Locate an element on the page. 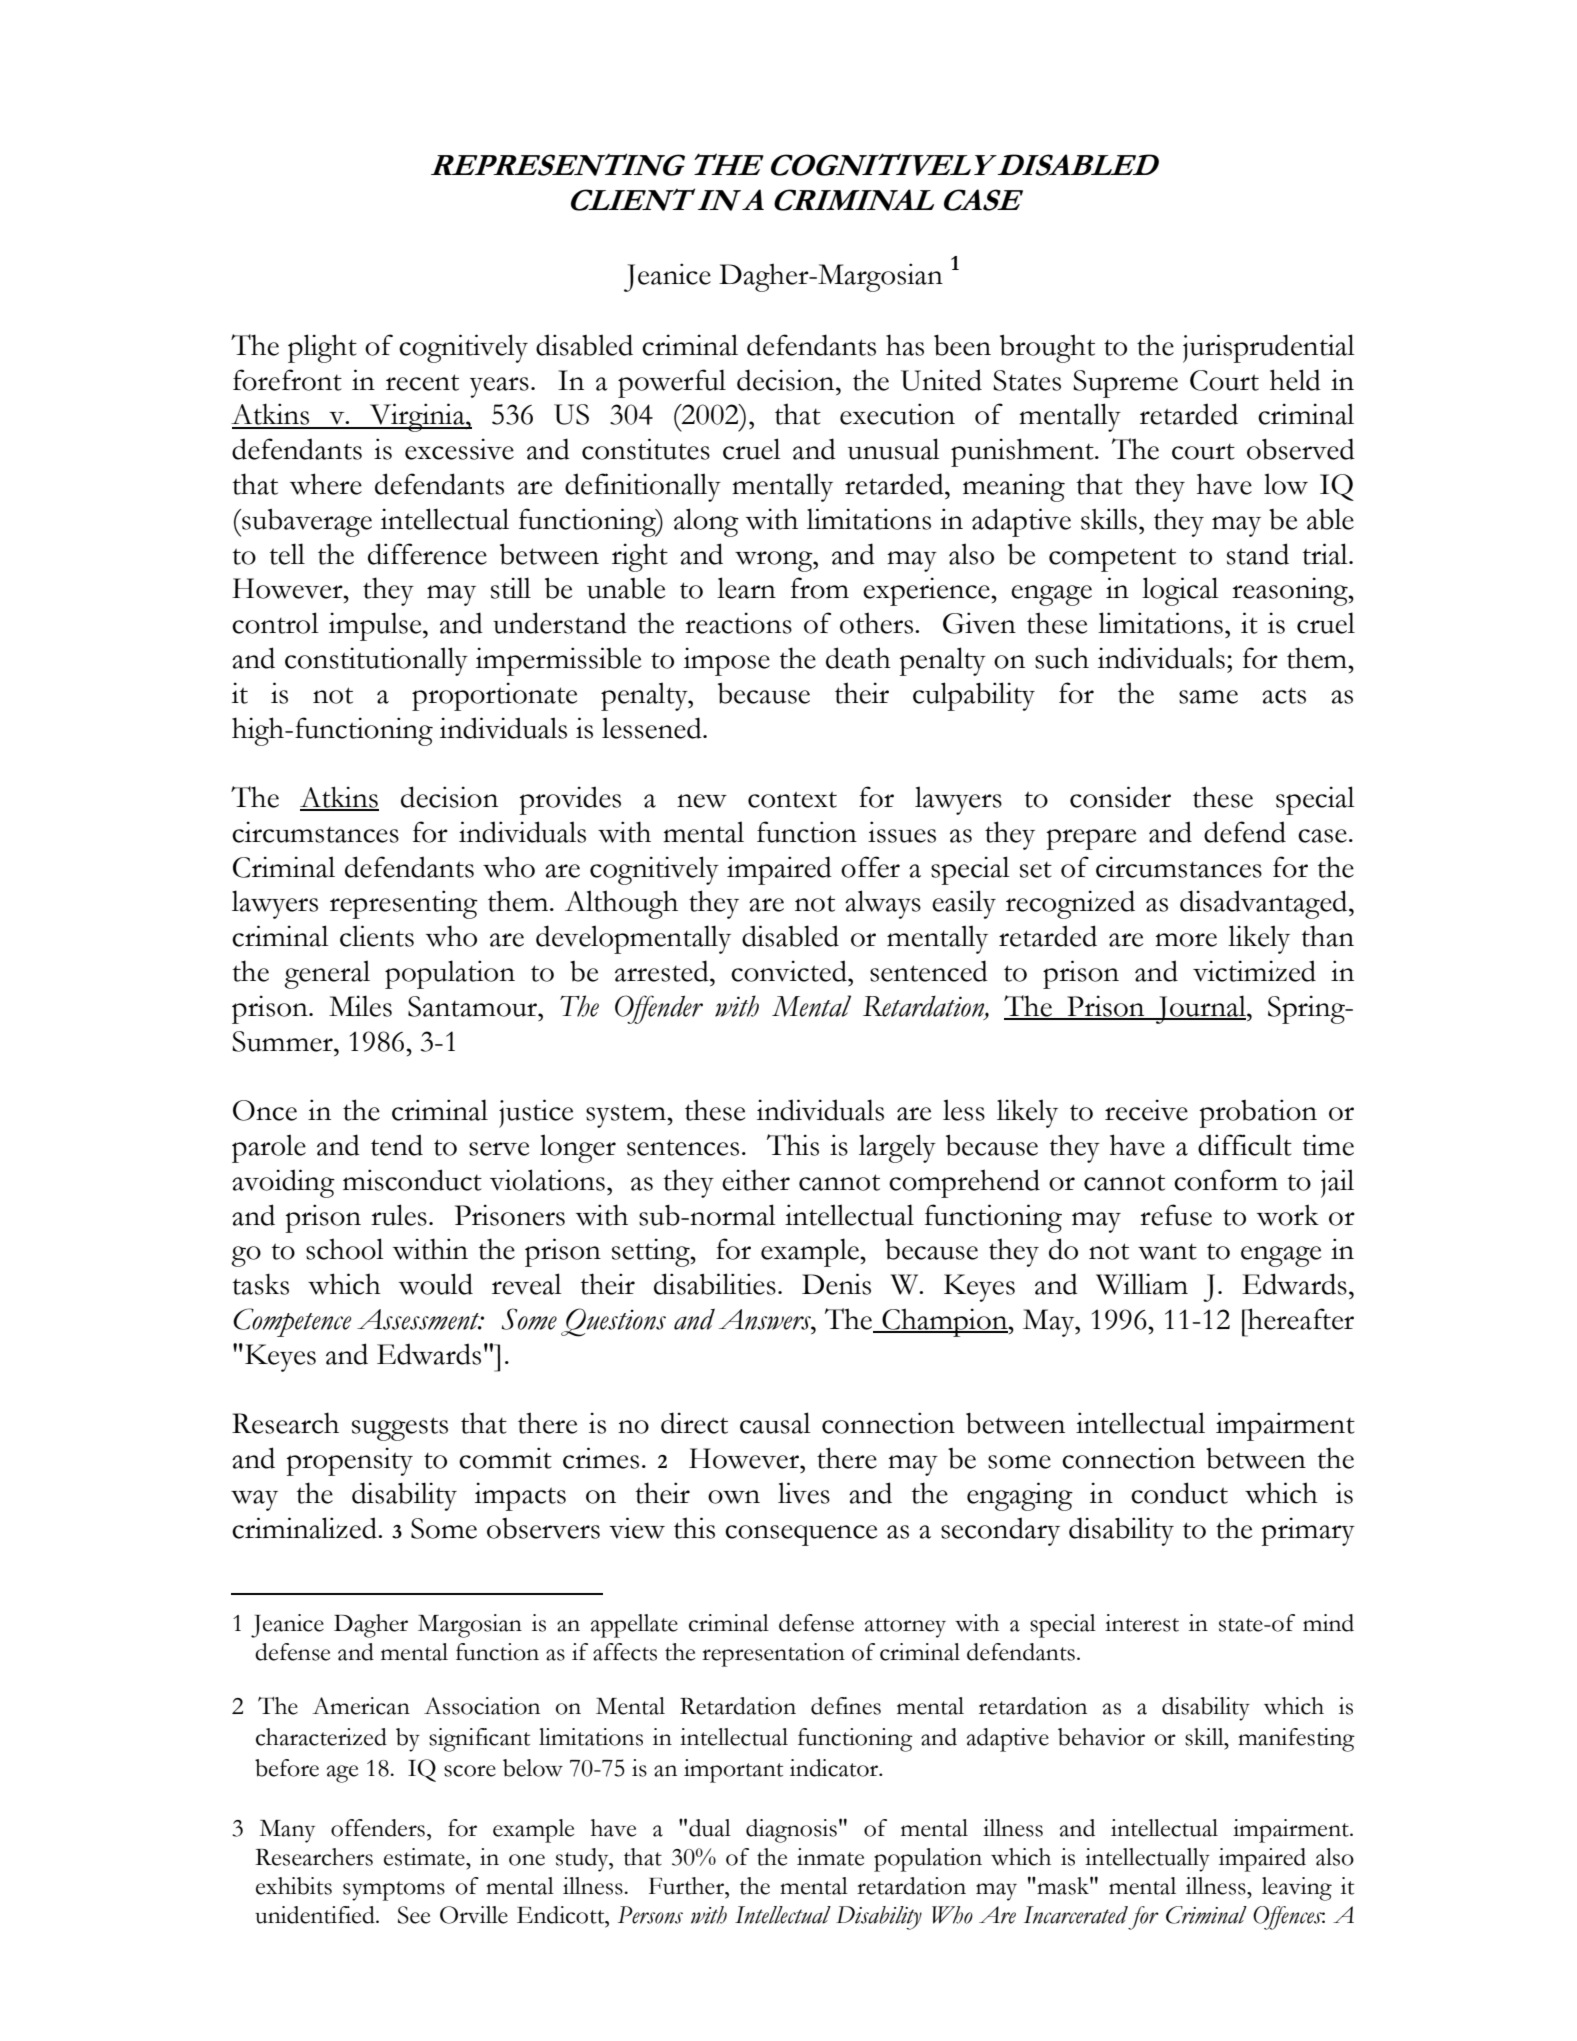 The width and height of the page is (1577, 2041). leaving is located at coordinates (1297, 1889).
